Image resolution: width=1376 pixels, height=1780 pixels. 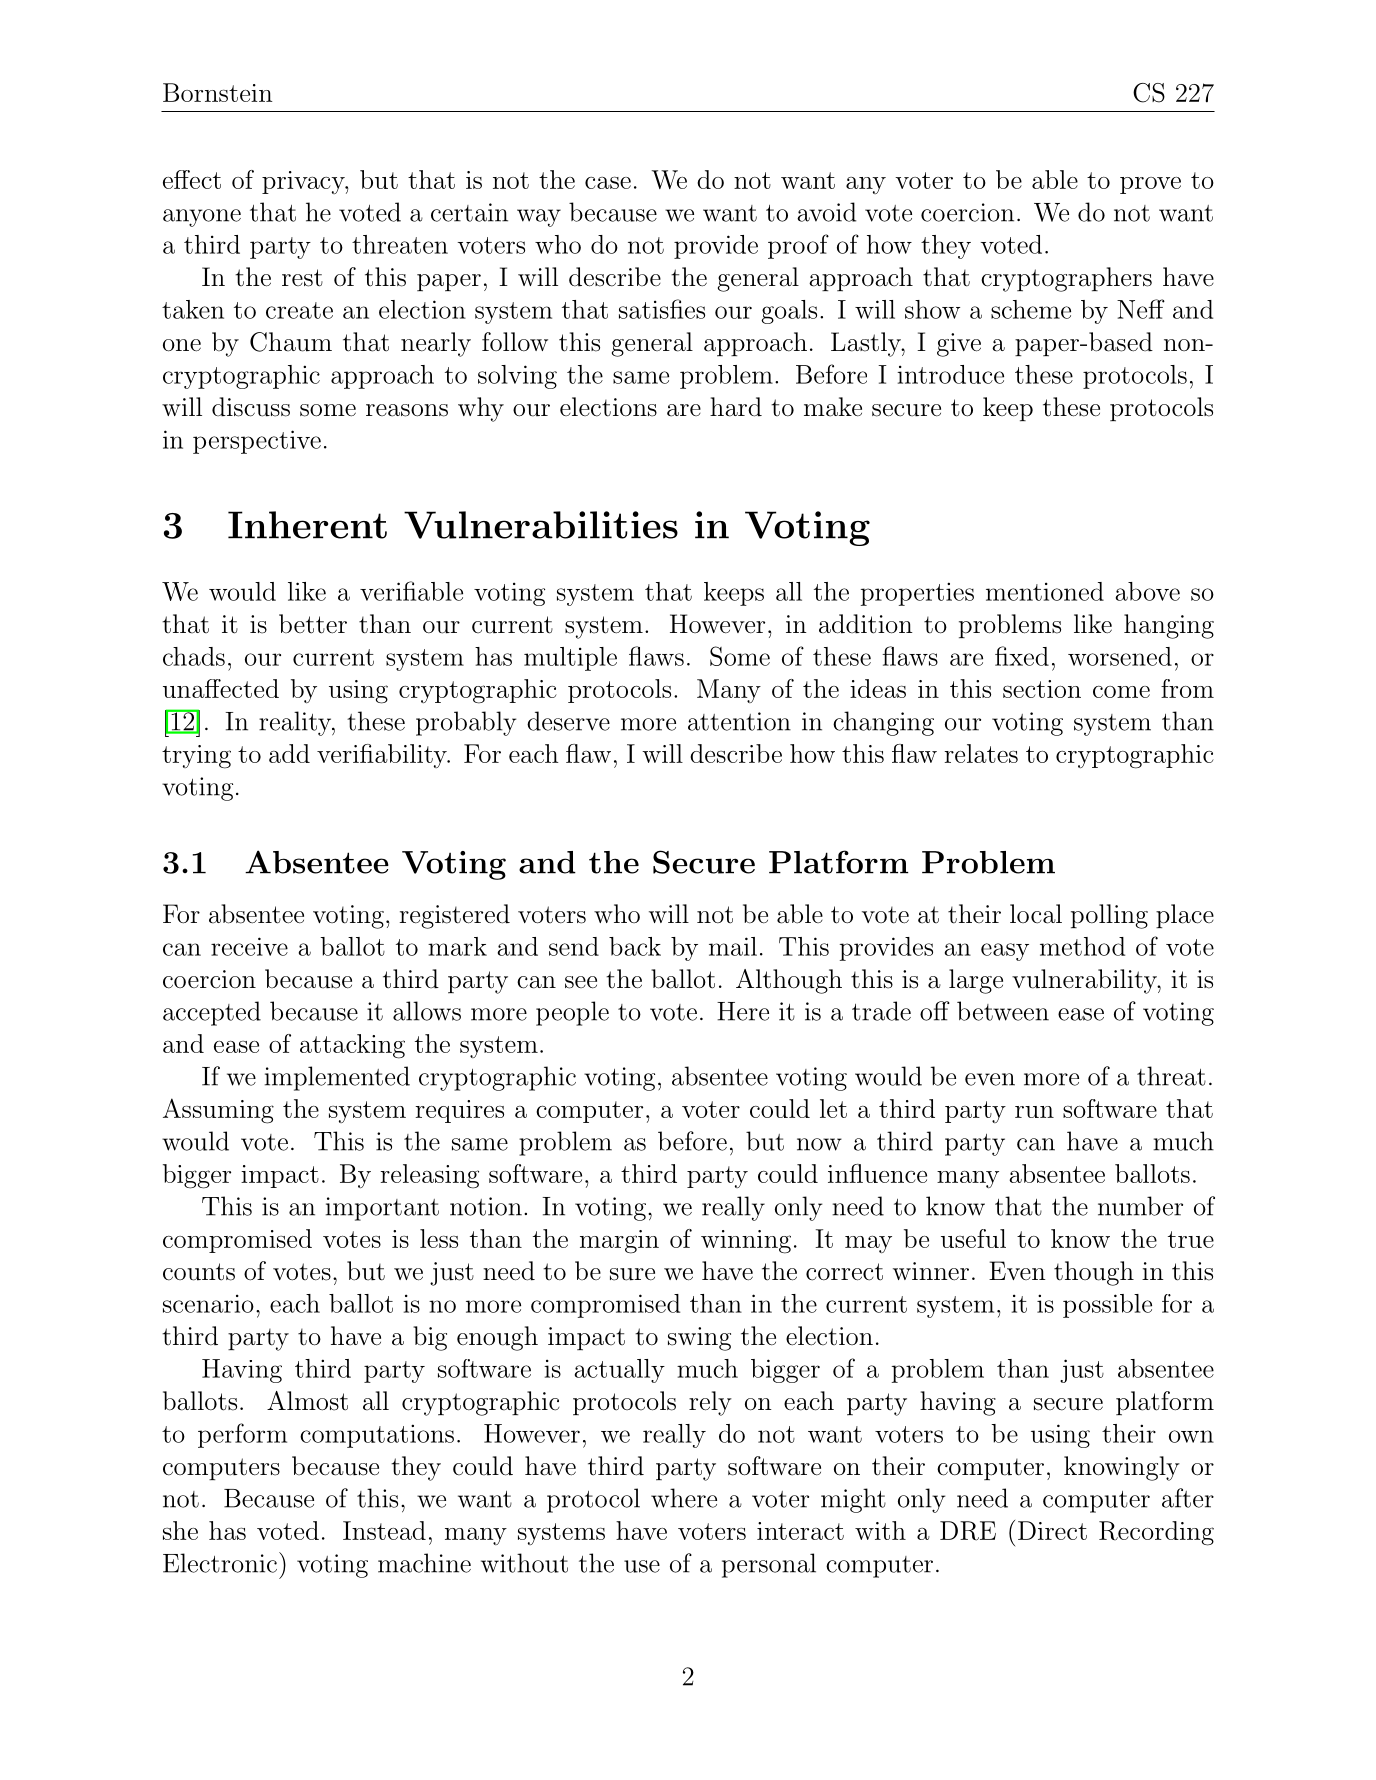 What do you see at coordinates (1036, 914) in the page?
I see `local` at bounding box center [1036, 914].
